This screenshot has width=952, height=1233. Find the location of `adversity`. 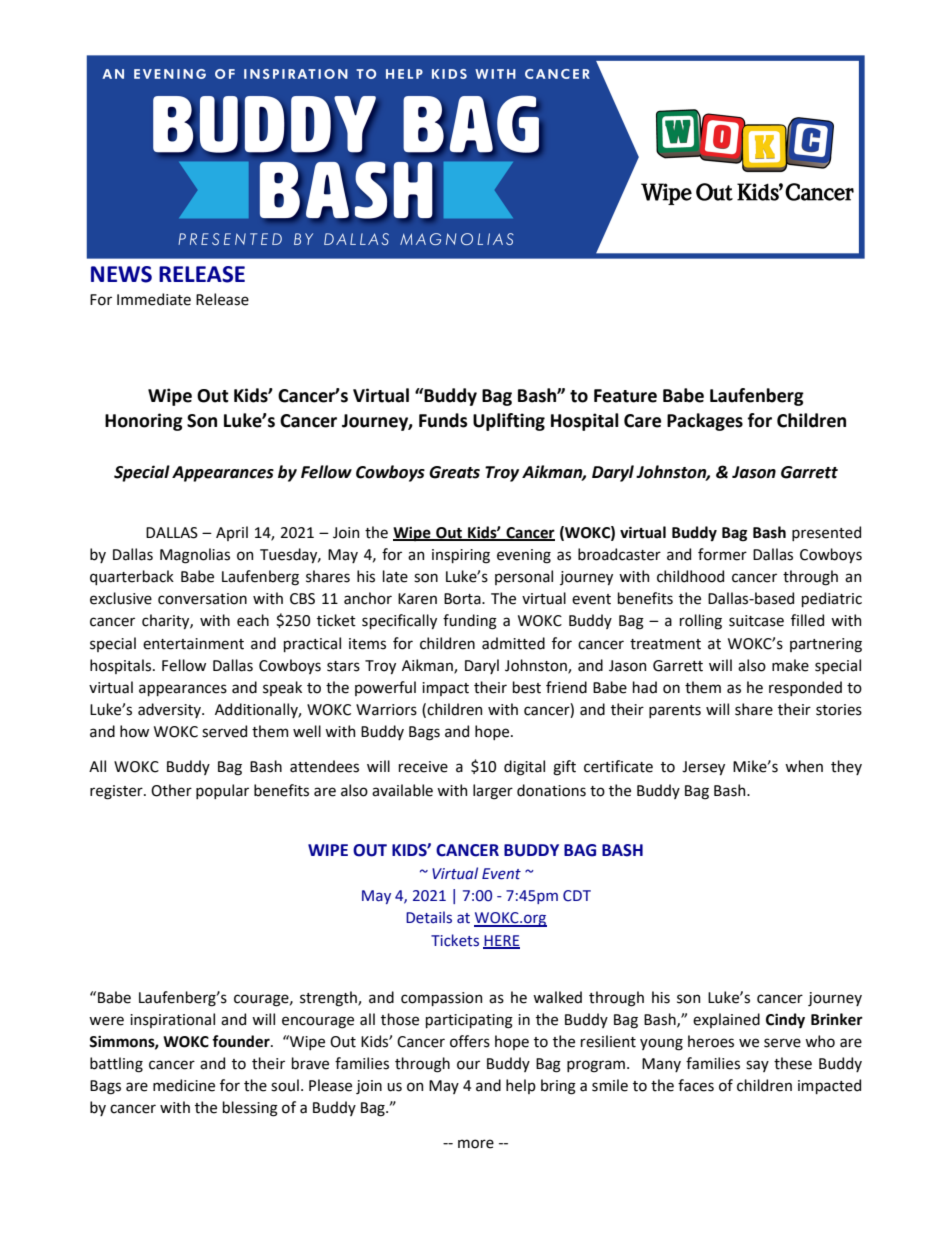

adversity is located at coordinates (170, 710).
